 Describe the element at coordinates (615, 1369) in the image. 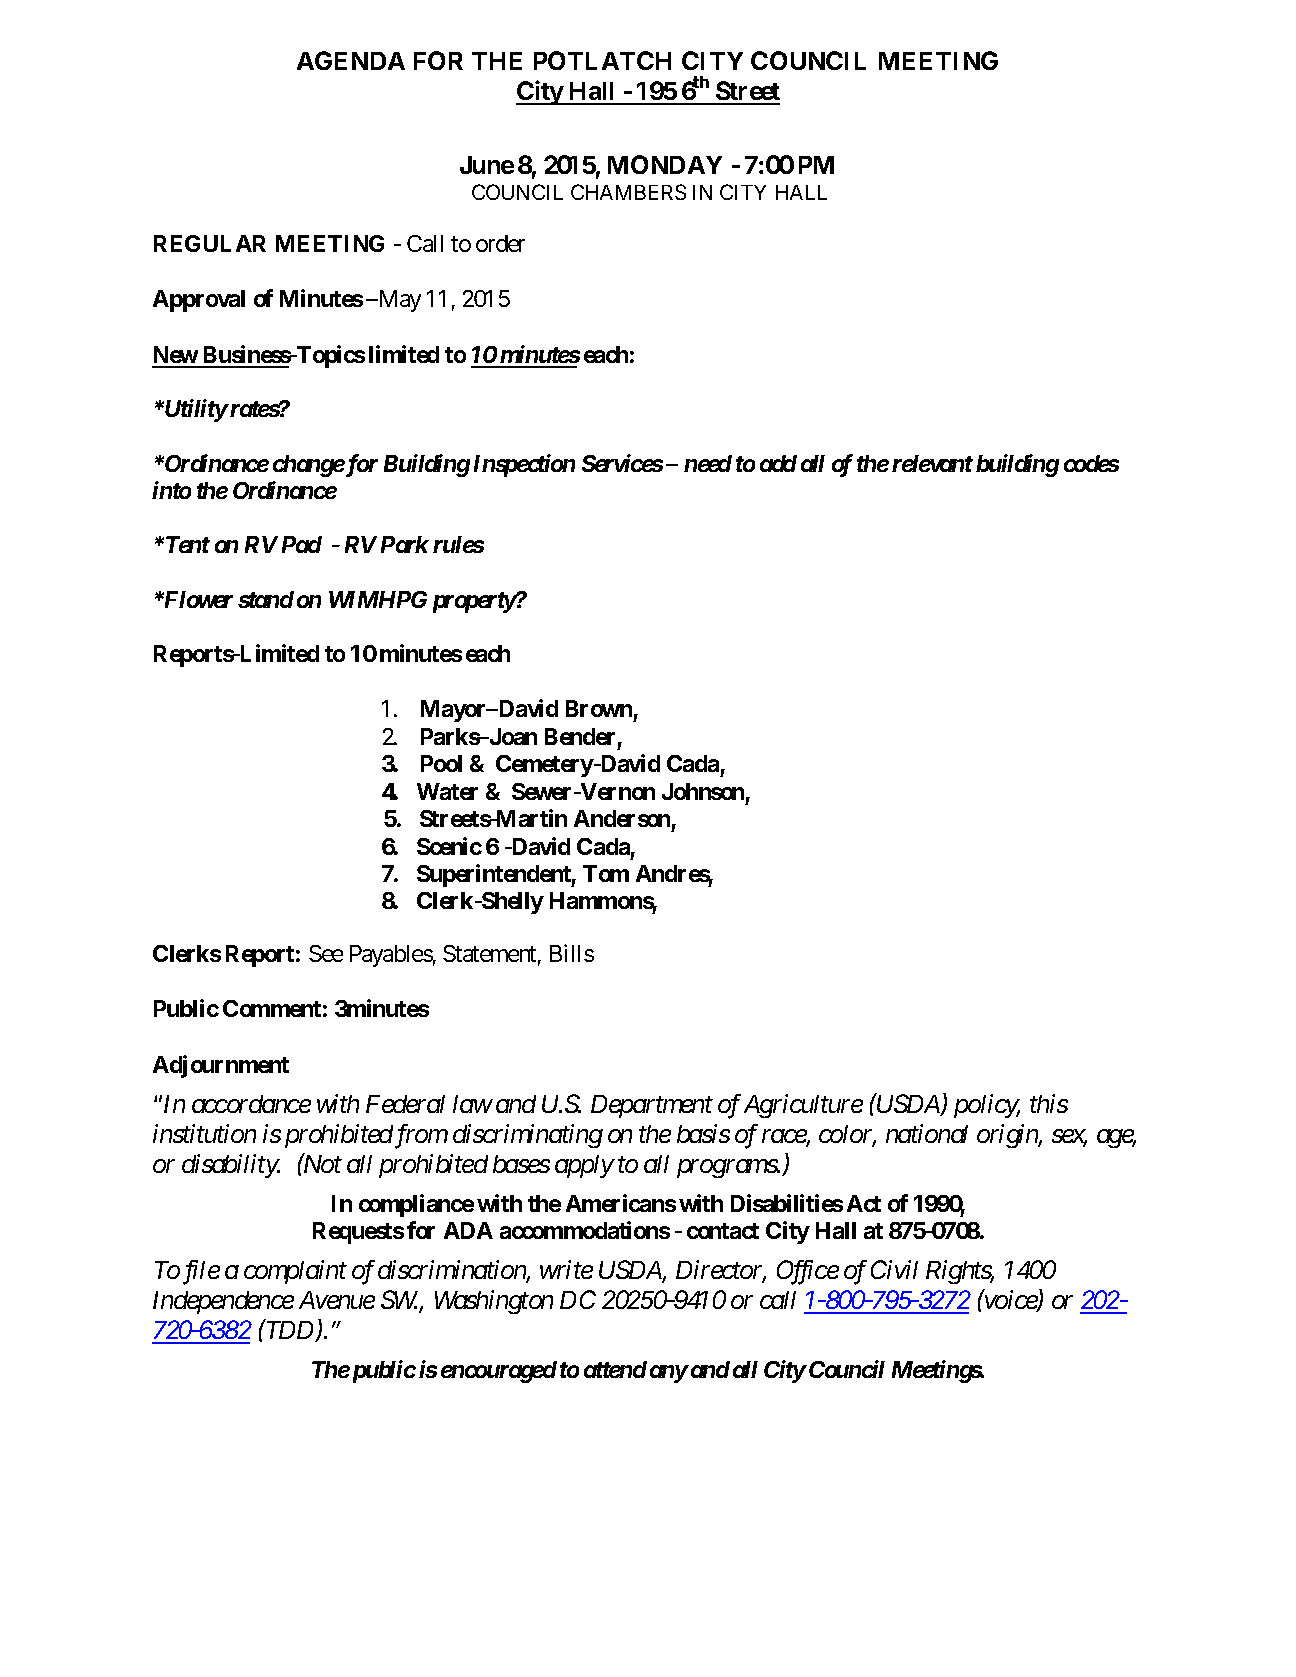

I see `attend` at that location.
